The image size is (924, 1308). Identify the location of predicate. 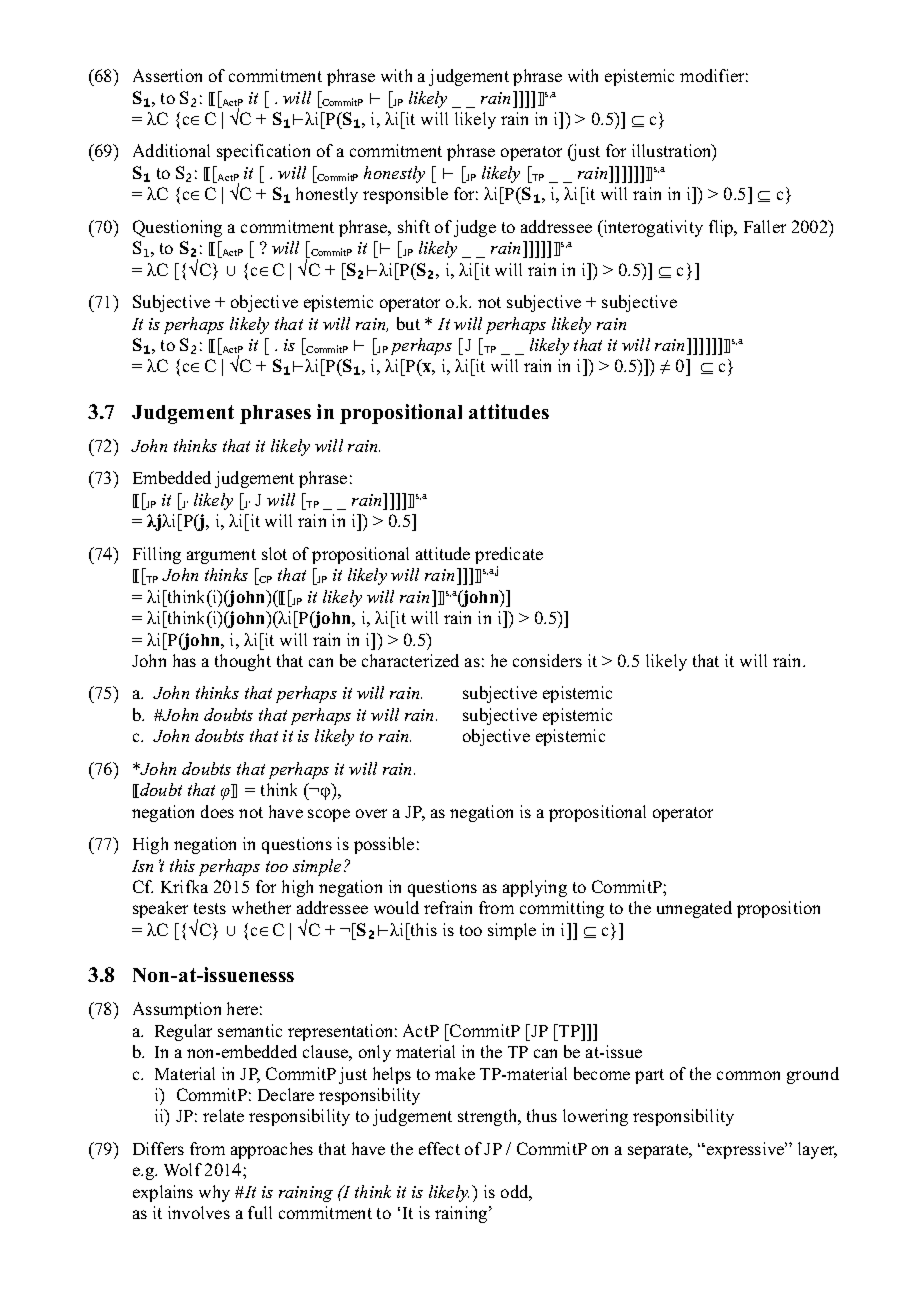
(509, 557).
